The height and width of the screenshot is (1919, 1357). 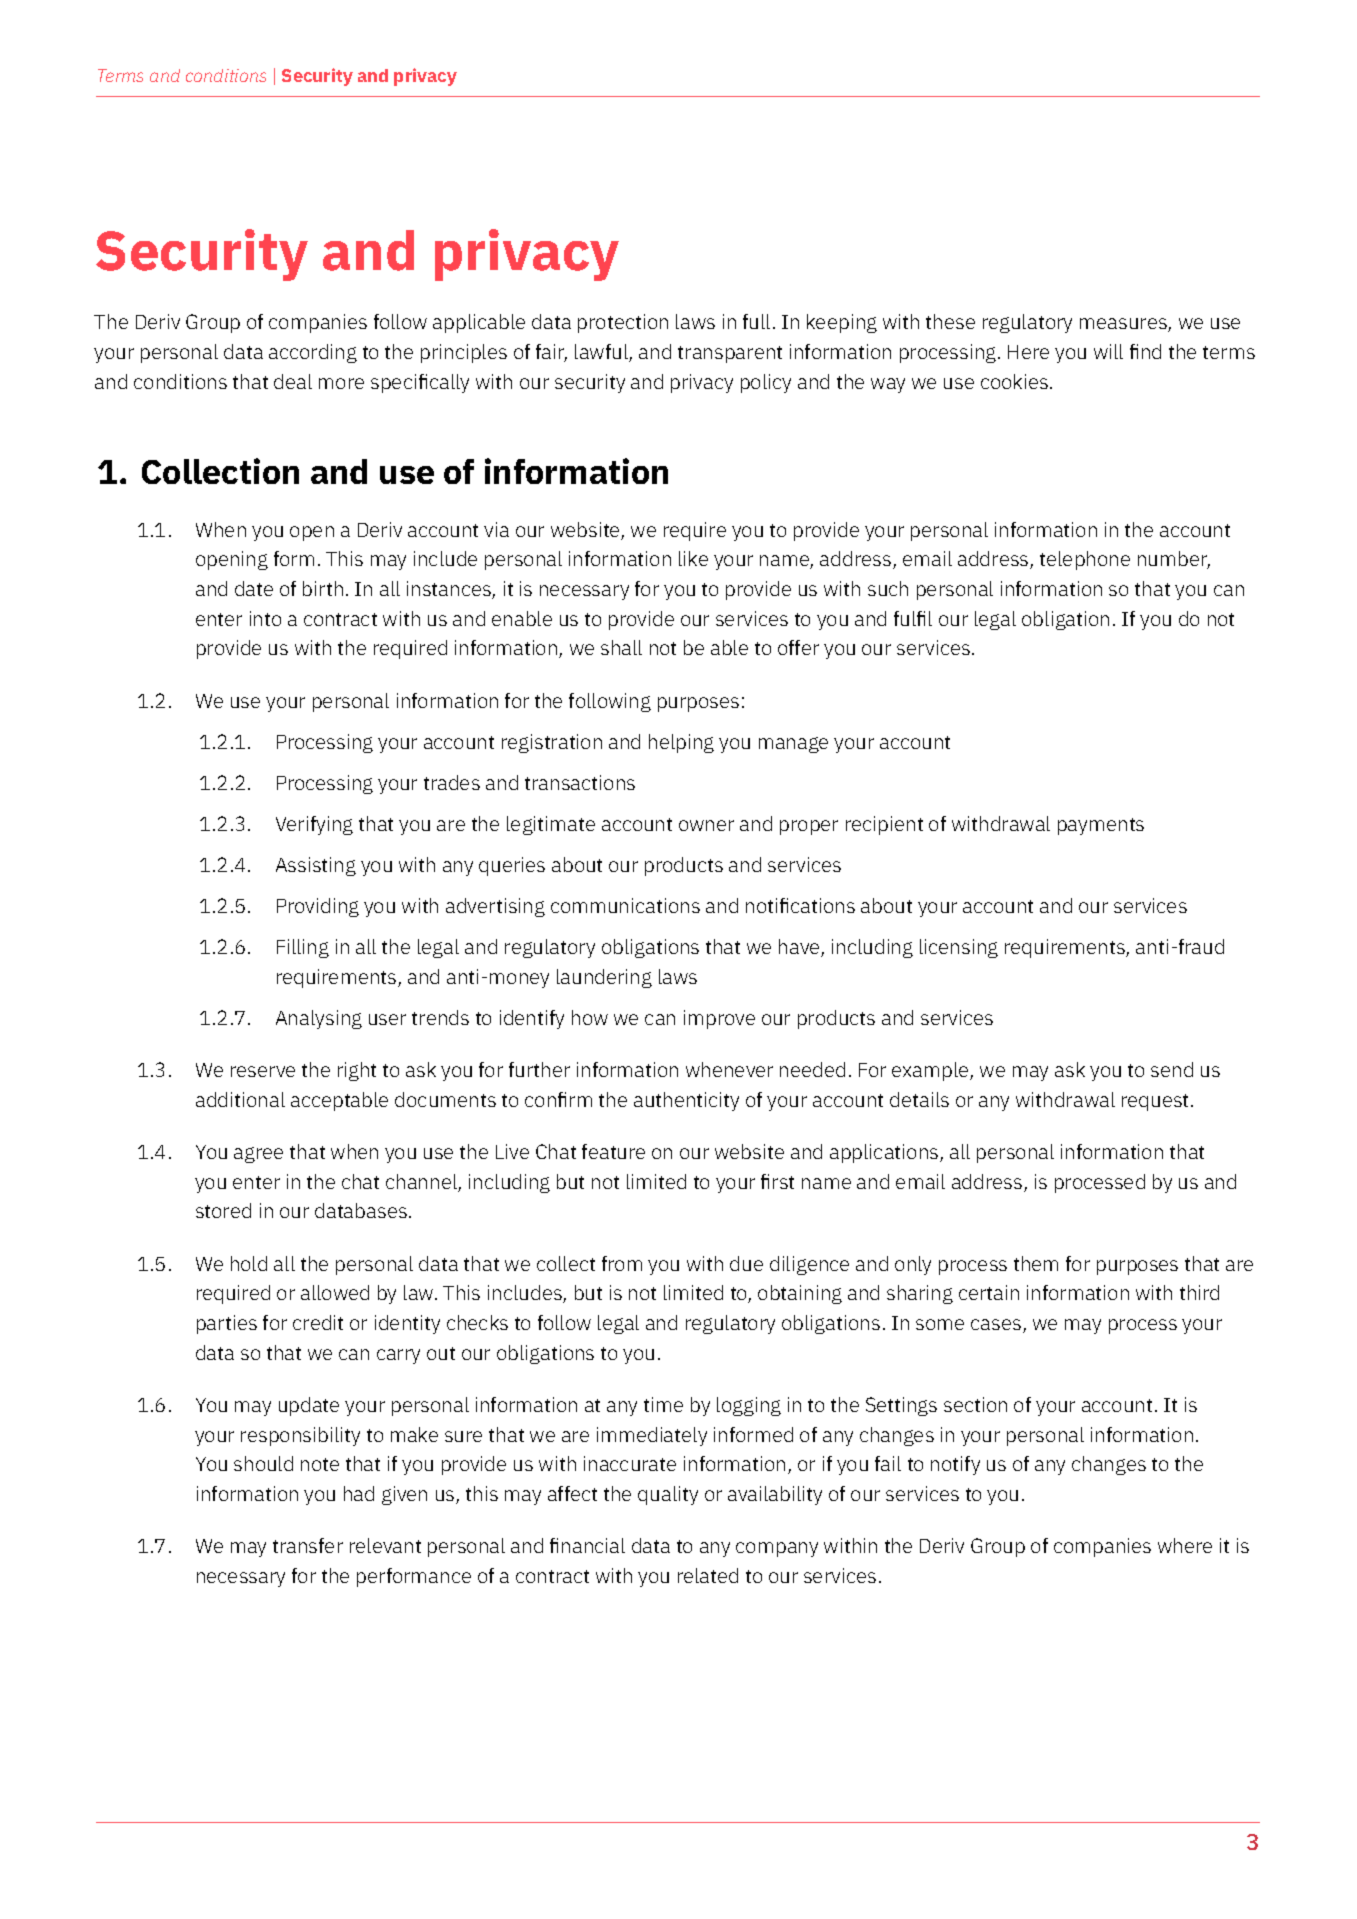 What do you see at coordinates (313, 353) in the screenshot?
I see `according` at bounding box center [313, 353].
